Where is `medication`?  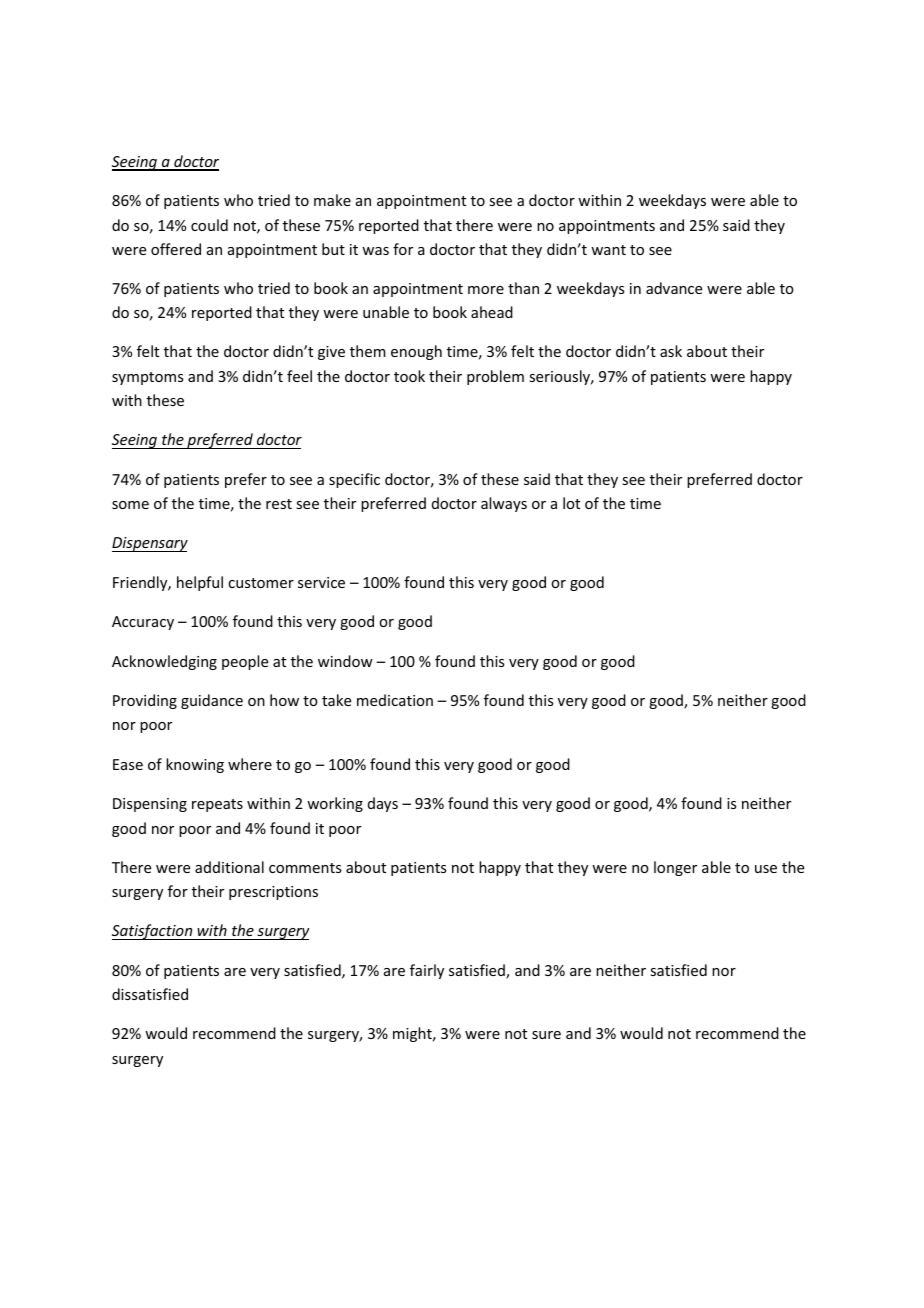
medication is located at coordinates (395, 700).
